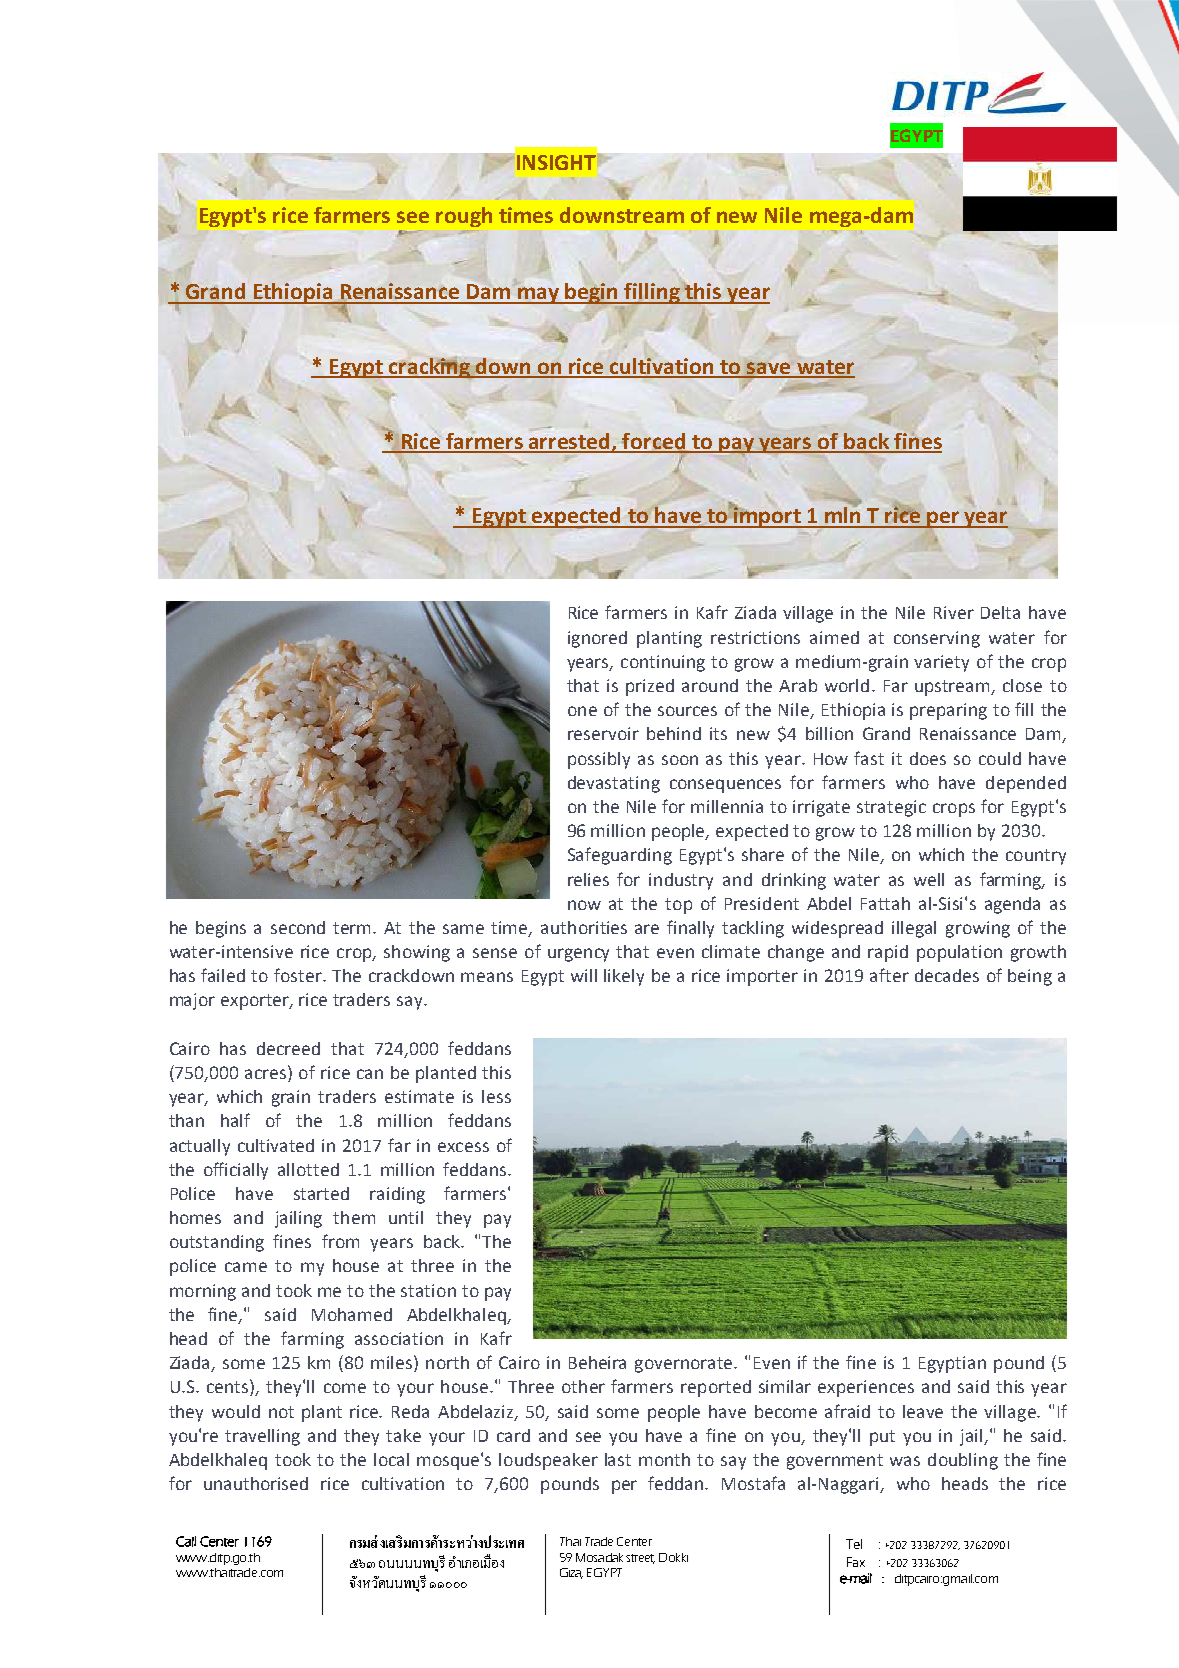 Image resolution: width=1179 pixels, height=1668 pixels. What do you see at coordinates (650, 687) in the screenshot?
I see `prized` at bounding box center [650, 687].
